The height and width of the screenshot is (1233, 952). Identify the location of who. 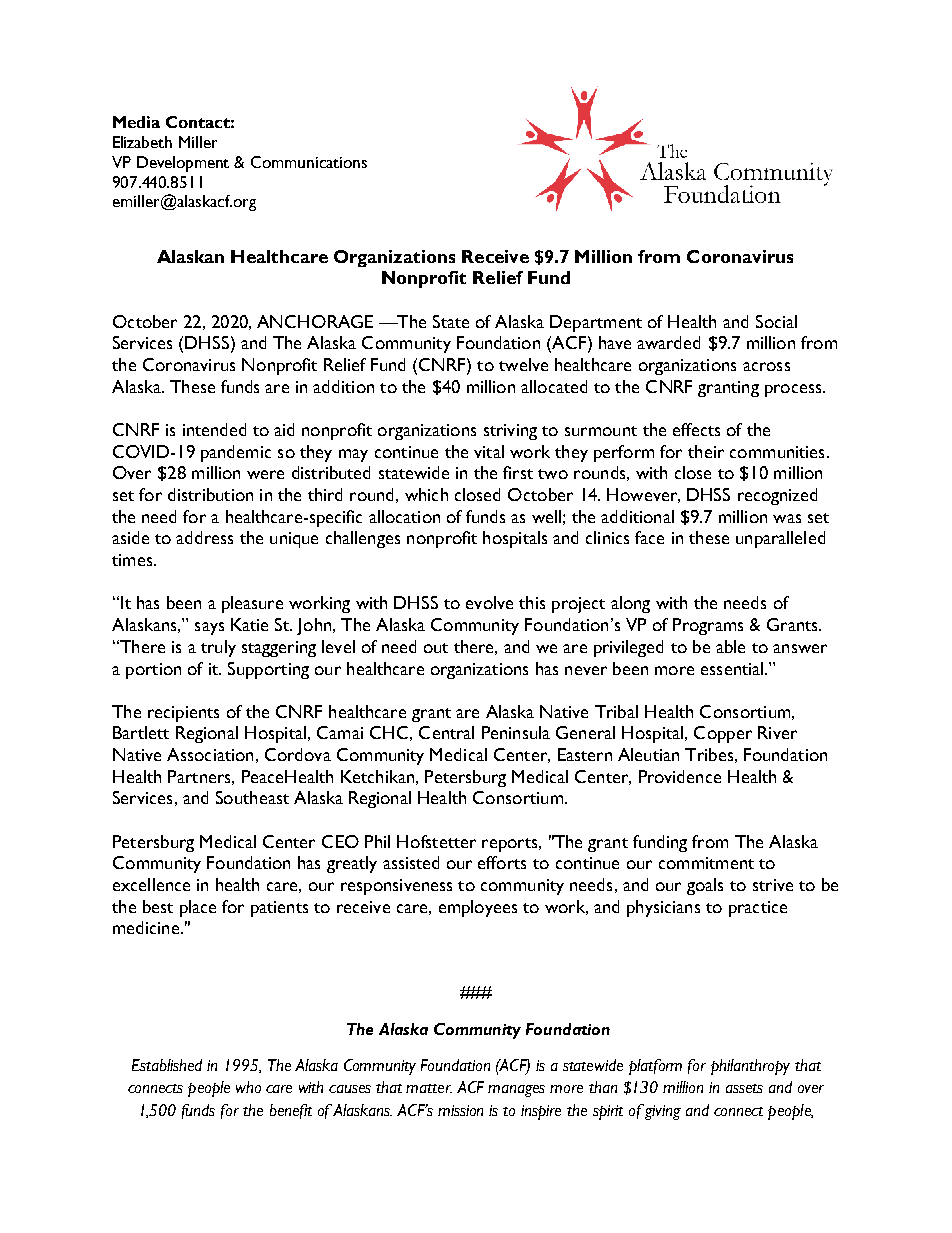
(248, 1087).
